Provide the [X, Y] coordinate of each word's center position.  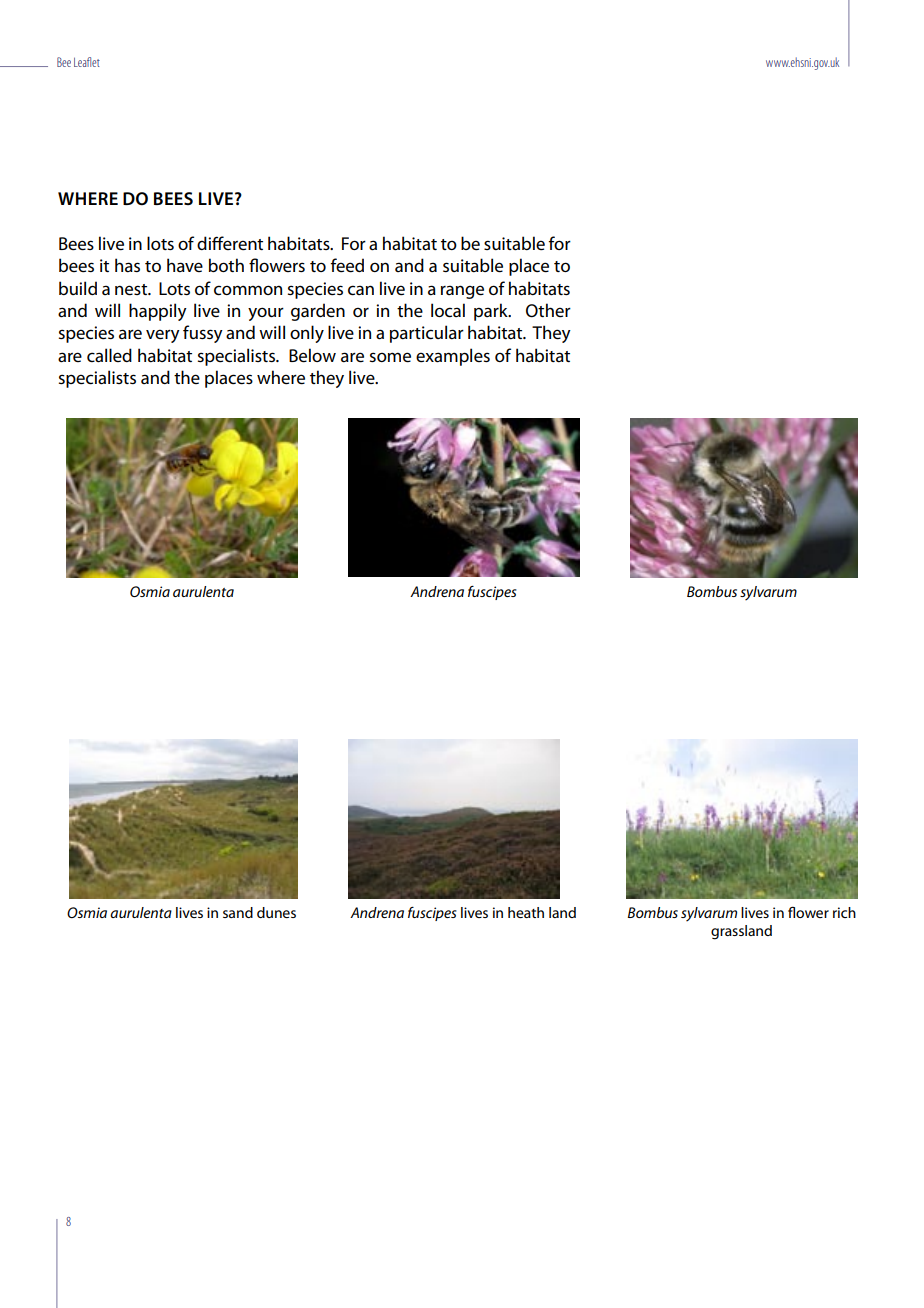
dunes [276, 912]
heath [526, 912]
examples [453, 357]
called [109, 355]
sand [238, 912]
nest [132, 290]
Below [312, 355]
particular [427, 334]
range [462, 292]
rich [844, 912]
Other [548, 310]
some [390, 357]
